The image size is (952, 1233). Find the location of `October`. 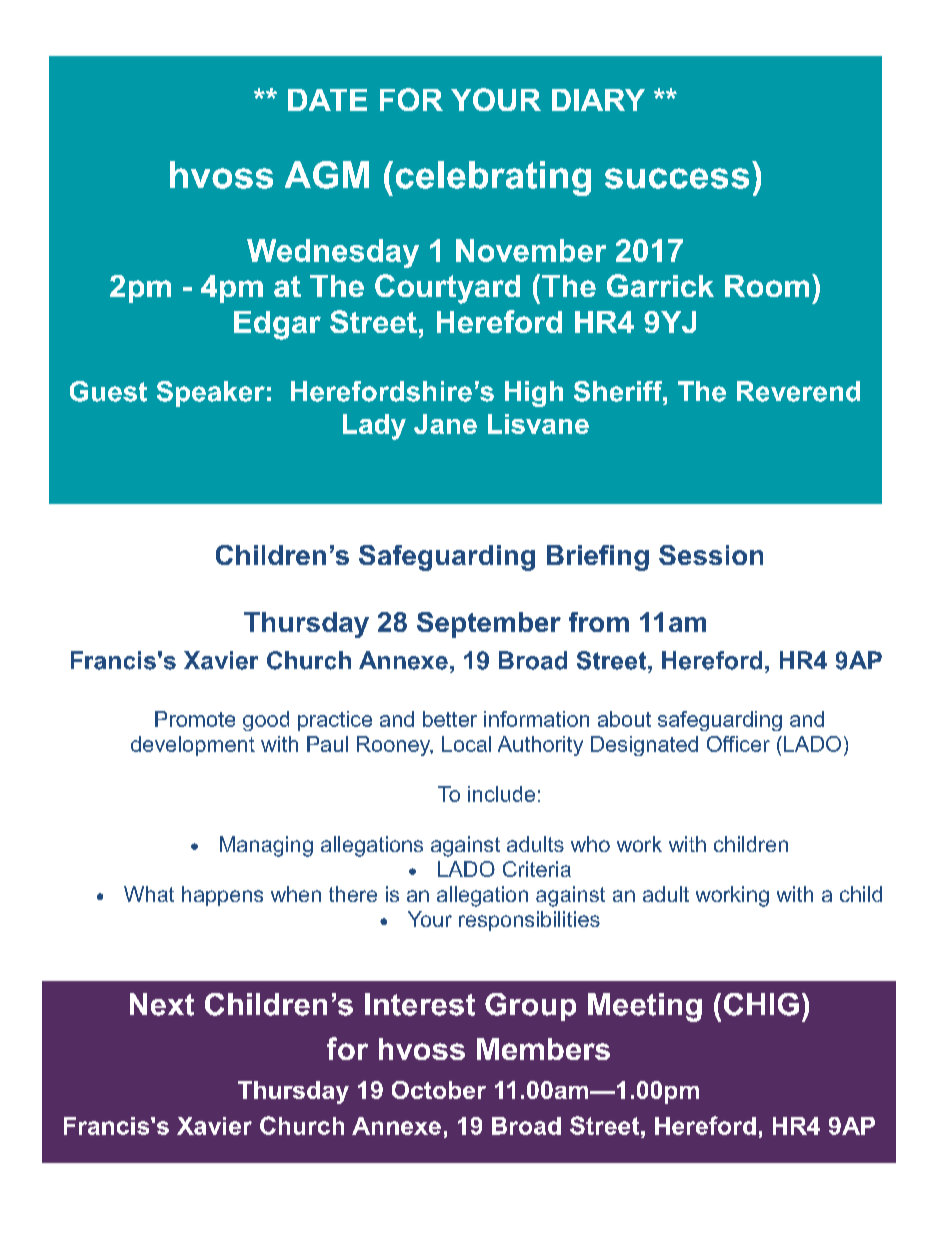

October is located at coordinates (439, 1090).
